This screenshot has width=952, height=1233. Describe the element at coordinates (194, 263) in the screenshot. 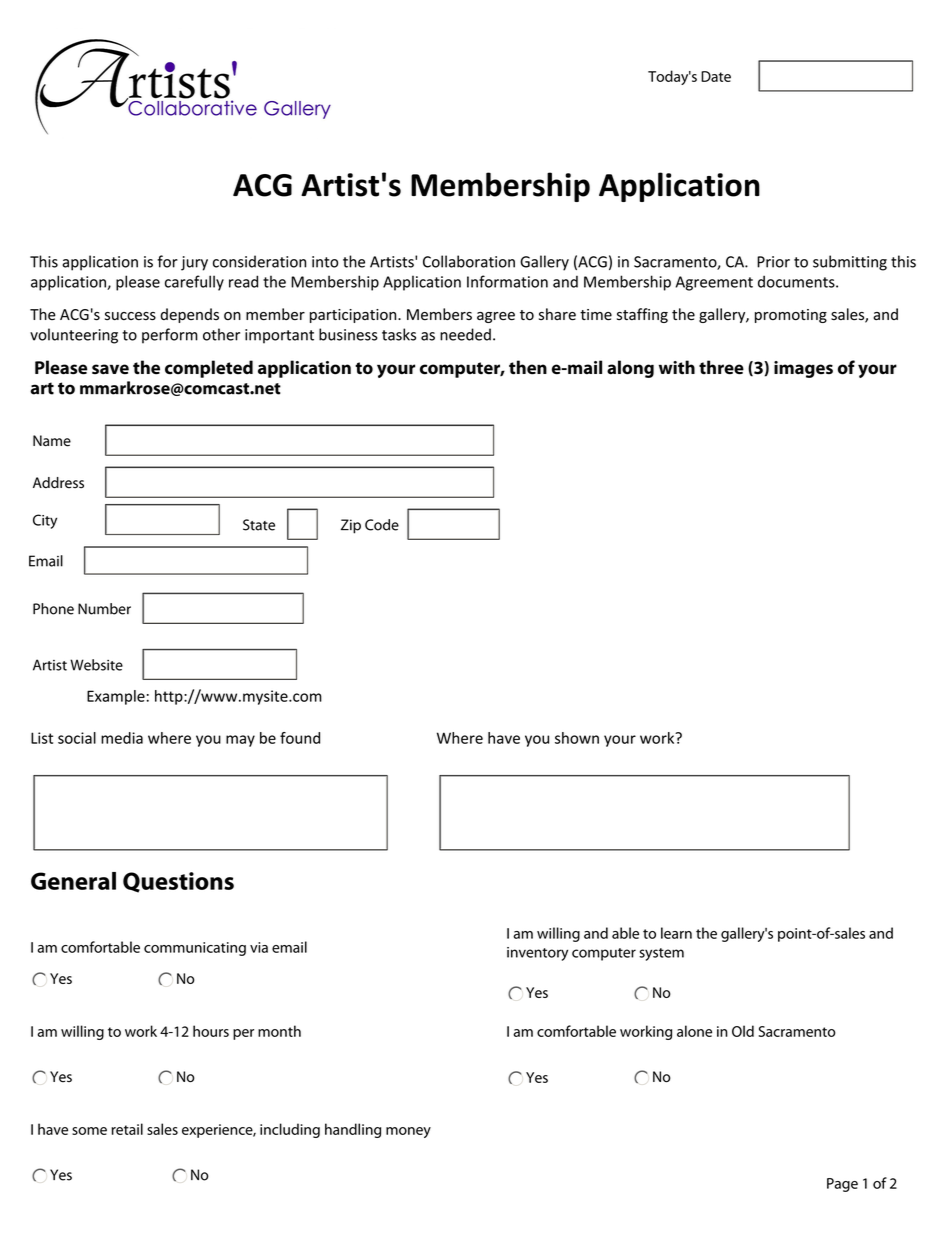

I see `jury` at that location.
